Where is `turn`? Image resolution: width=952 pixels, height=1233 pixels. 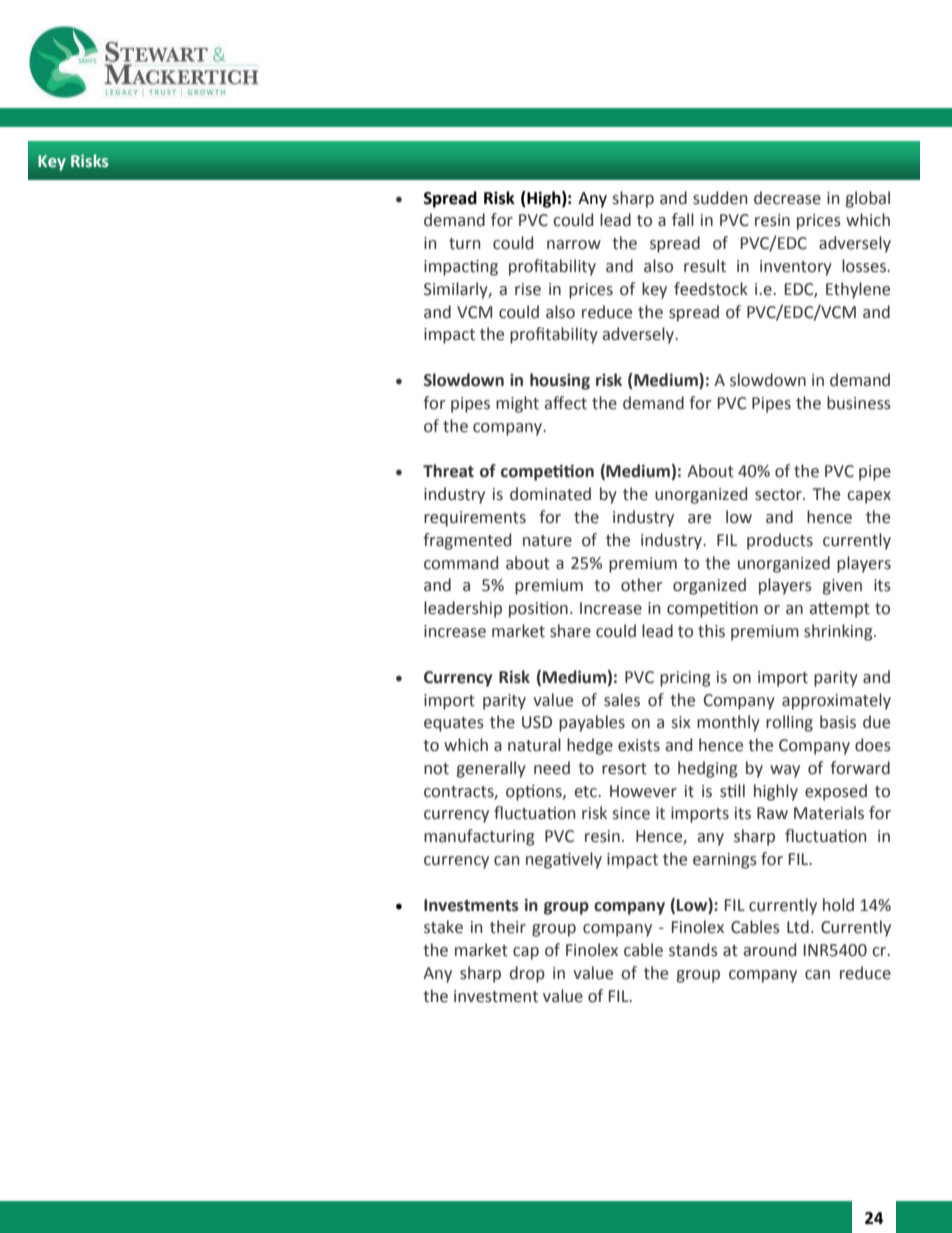
turn is located at coordinates (464, 244).
